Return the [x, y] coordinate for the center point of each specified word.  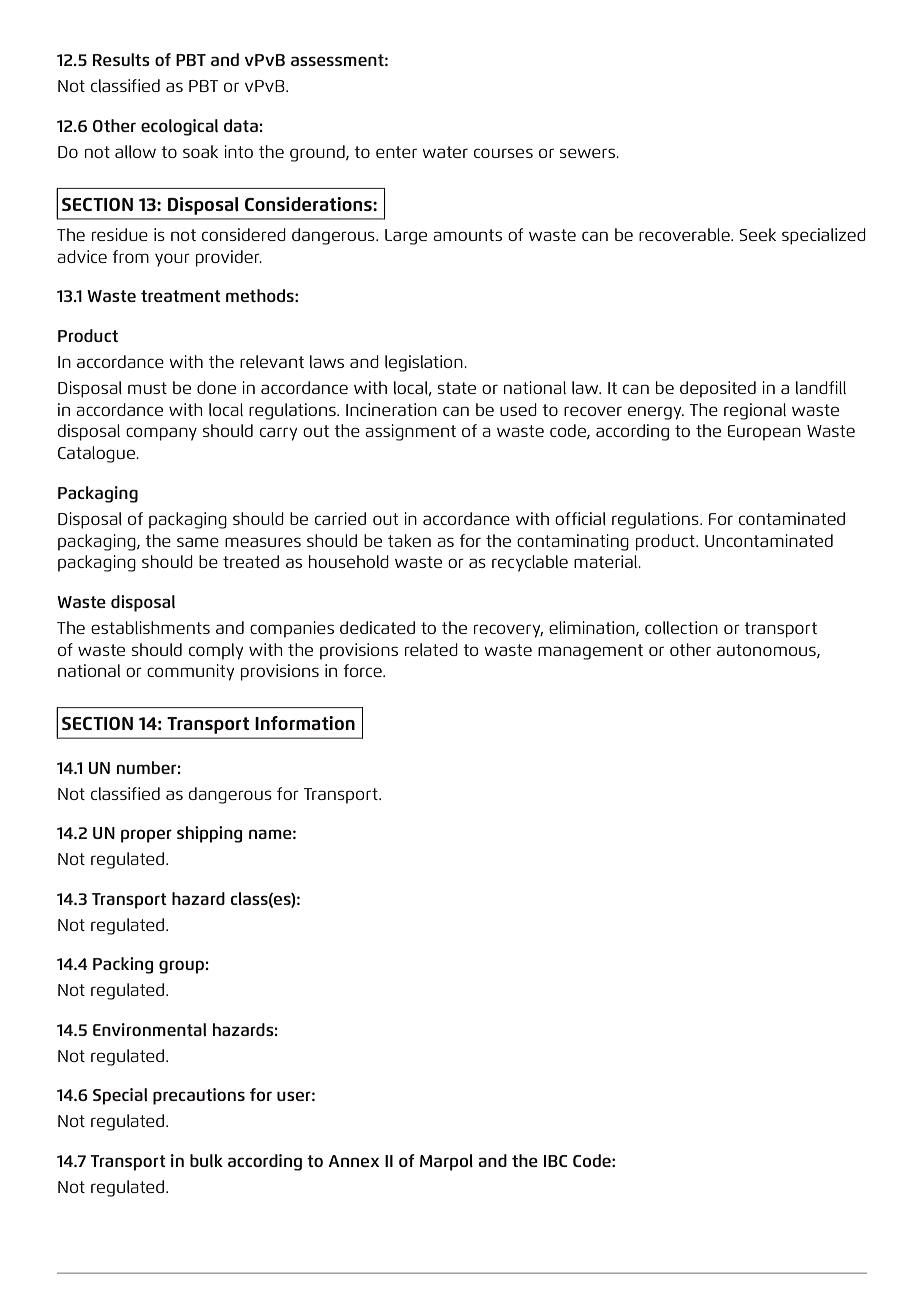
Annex [353, 1161]
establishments [150, 627]
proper [146, 836]
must [147, 388]
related [431, 649]
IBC [556, 1161]
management [590, 652]
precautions [199, 1096]
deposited [718, 389]
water [445, 152]
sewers [588, 153]
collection [681, 627]
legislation [425, 363]
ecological [179, 127]
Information [305, 723]
